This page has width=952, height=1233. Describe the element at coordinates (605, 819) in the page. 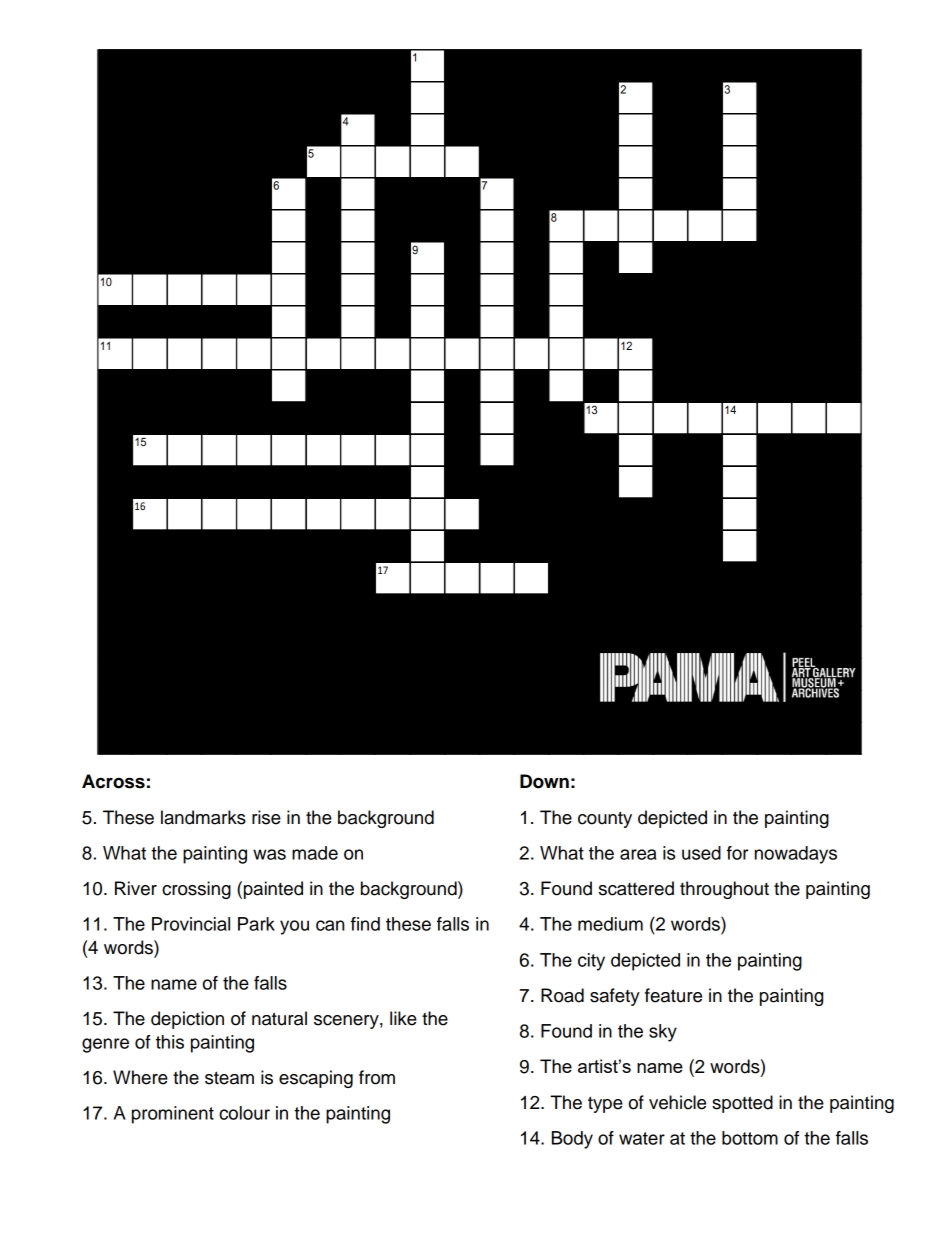

I see `county` at that location.
